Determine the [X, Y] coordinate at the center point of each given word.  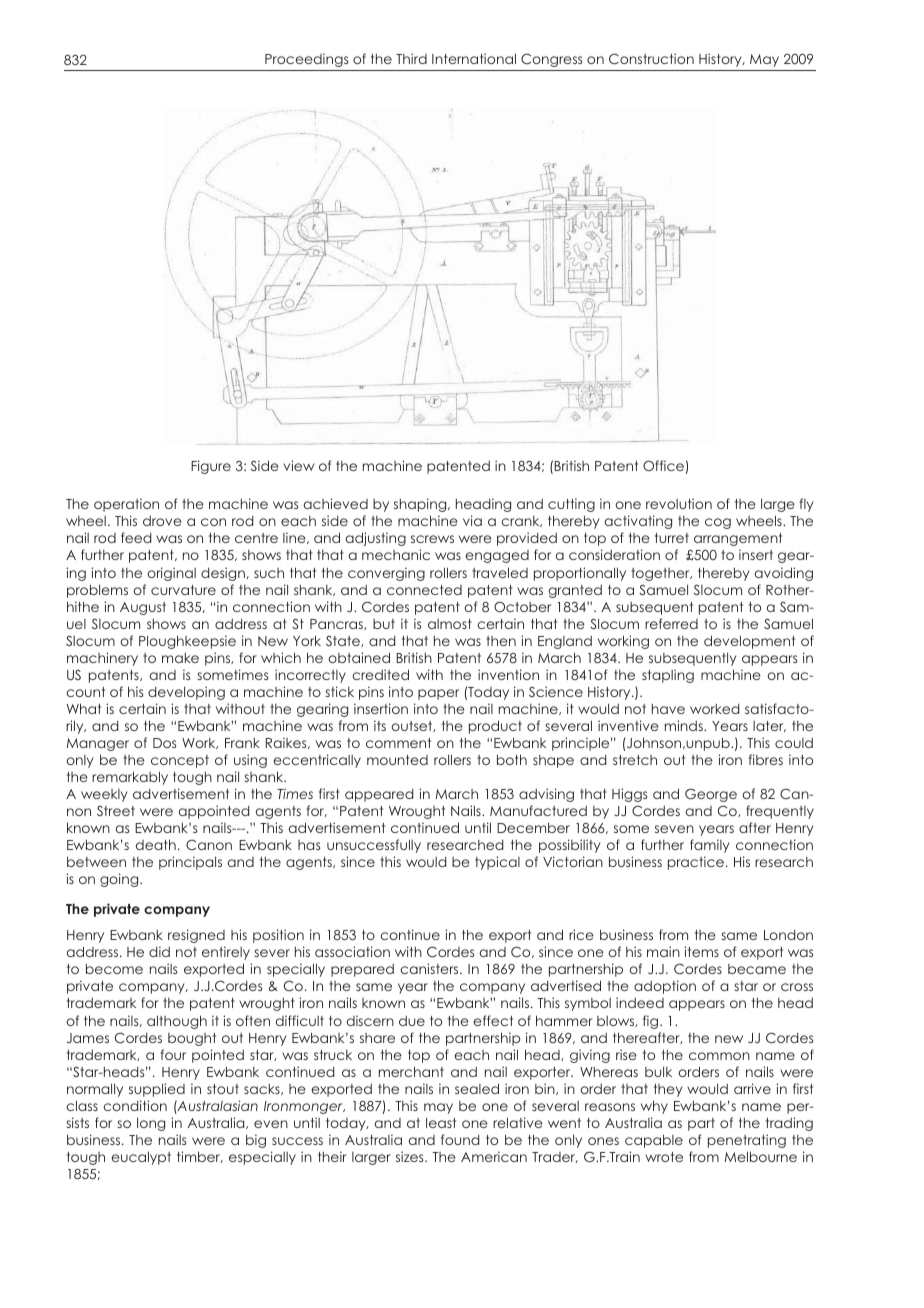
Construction [651, 58]
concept [180, 761]
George [711, 795]
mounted [397, 760]
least [441, 1122]
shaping [421, 505]
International [474, 58]
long [151, 1124]
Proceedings [306, 60]
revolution [679, 503]
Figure [211, 467]
